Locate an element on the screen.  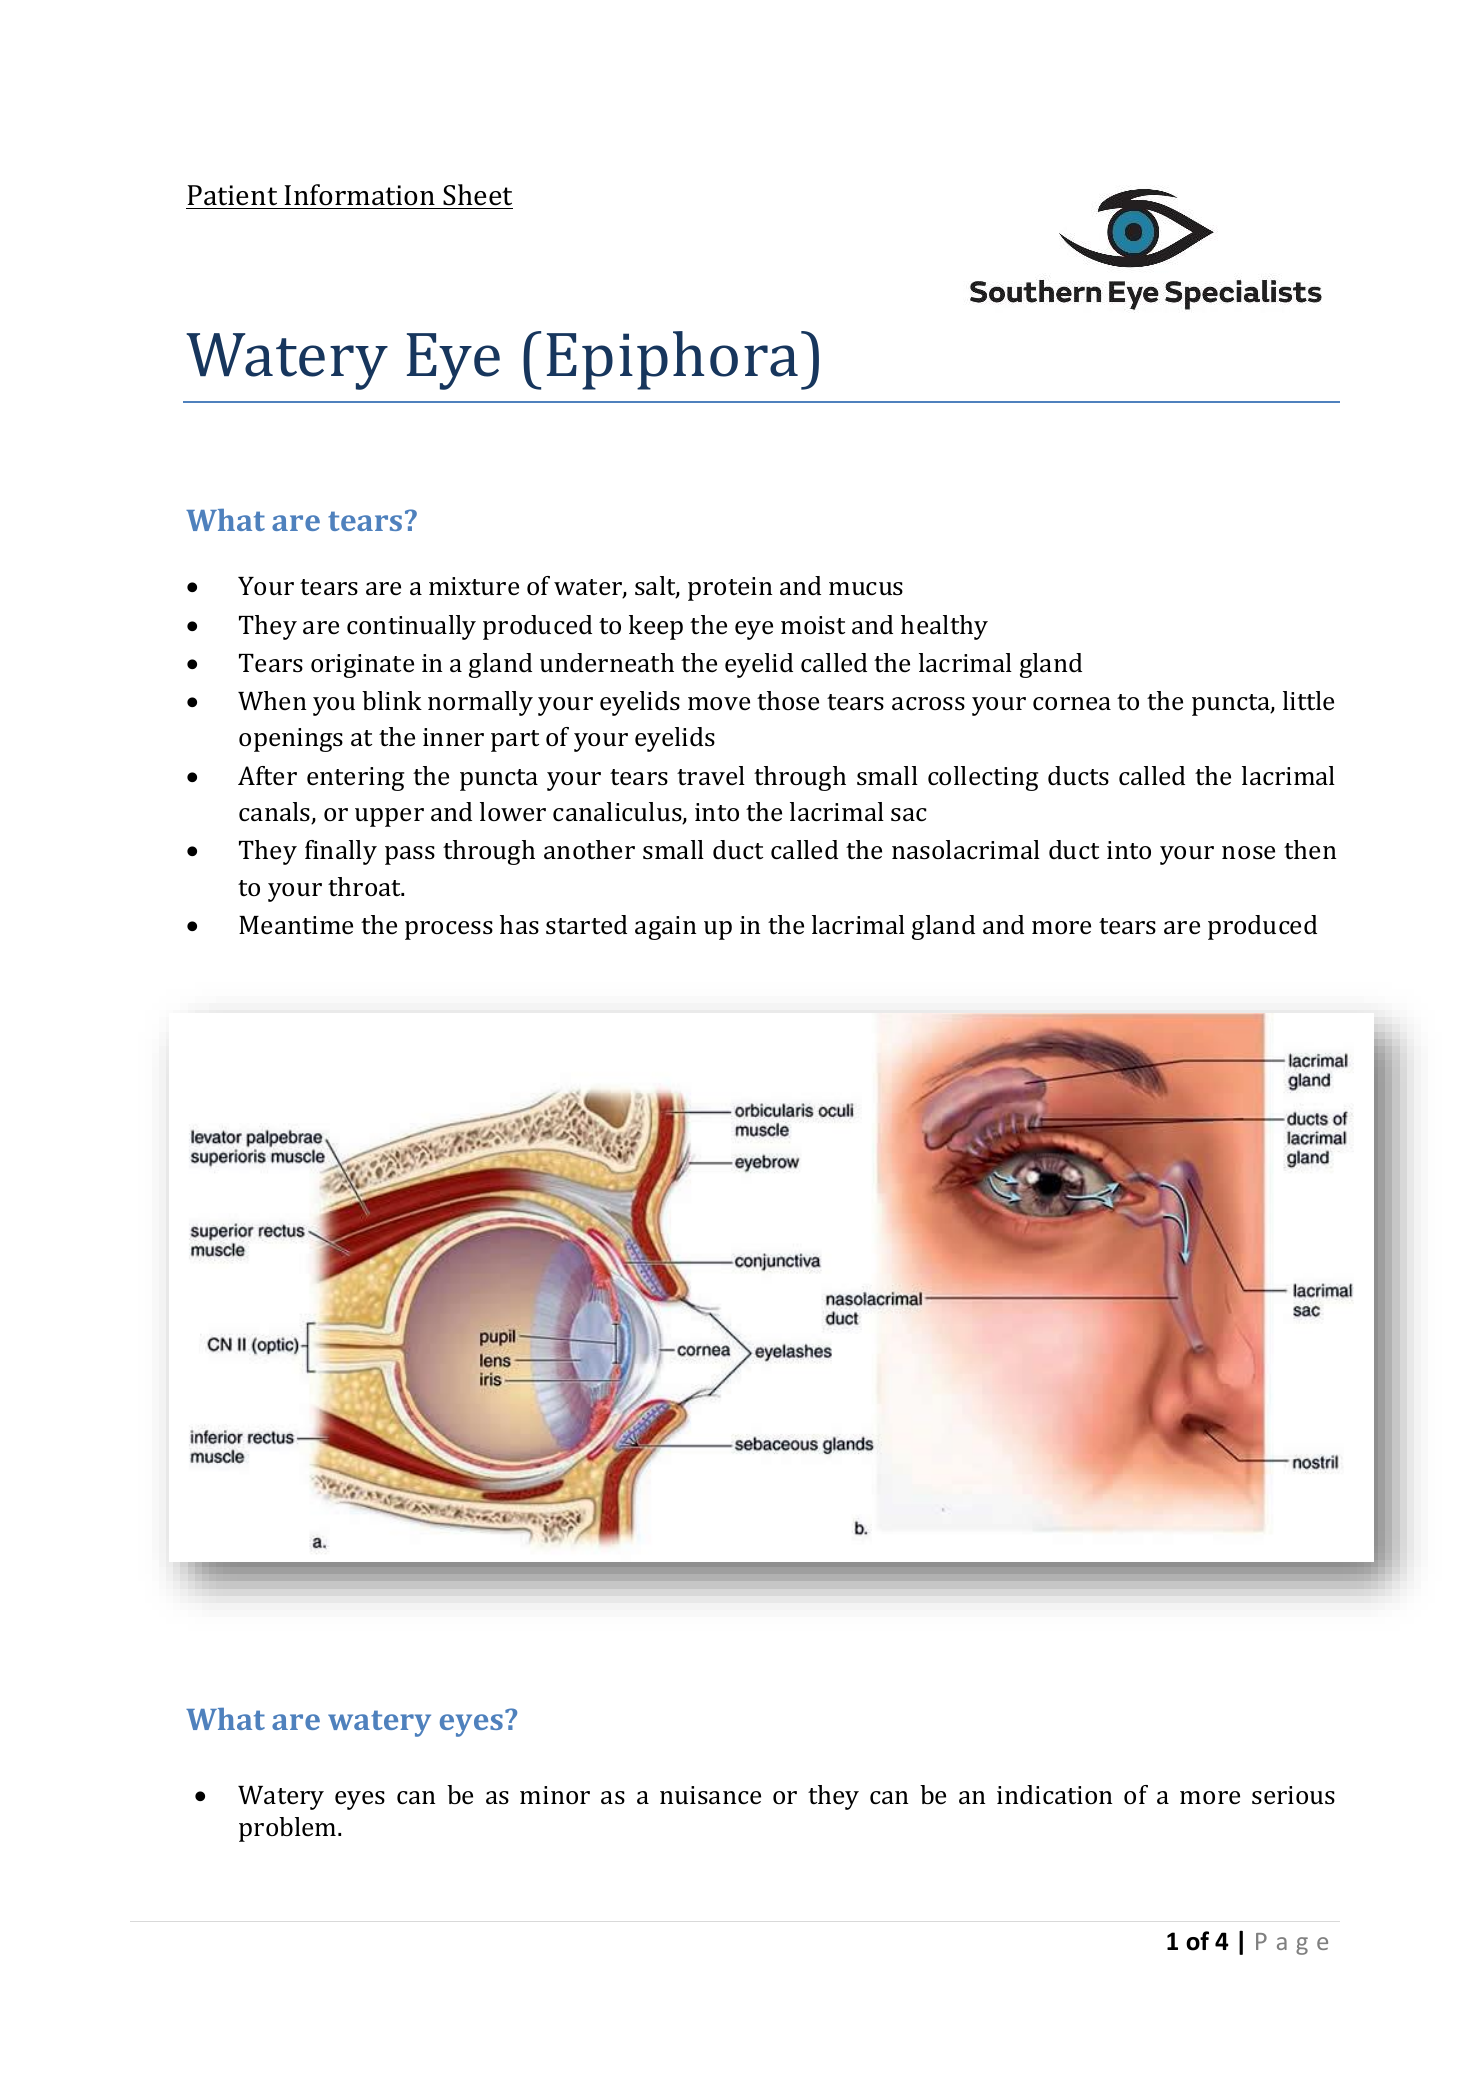
Information is located at coordinates (360, 196).
